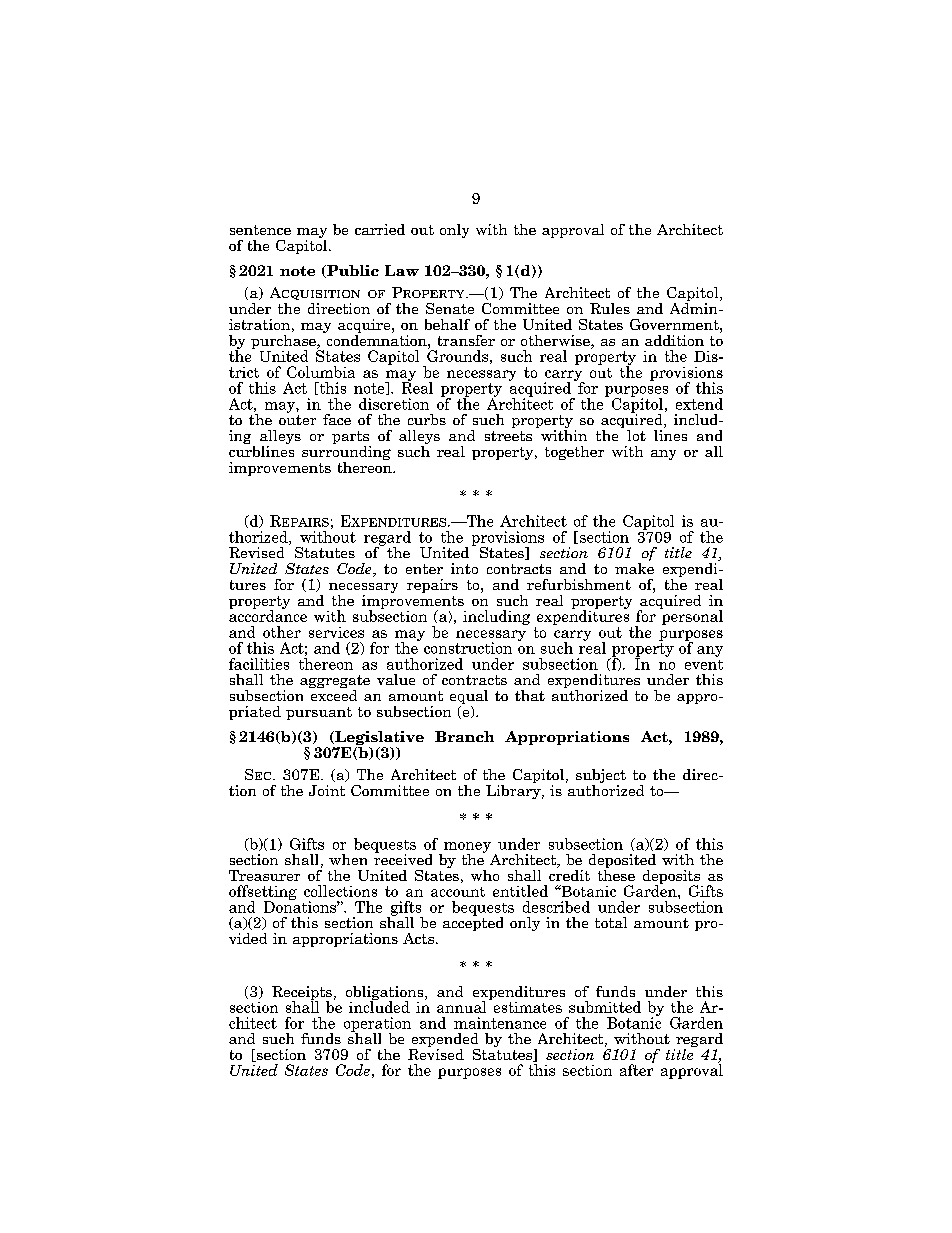 This screenshot has width=952, height=1233. What do you see at coordinates (691, 616) in the screenshot?
I see `personal` at bounding box center [691, 616].
